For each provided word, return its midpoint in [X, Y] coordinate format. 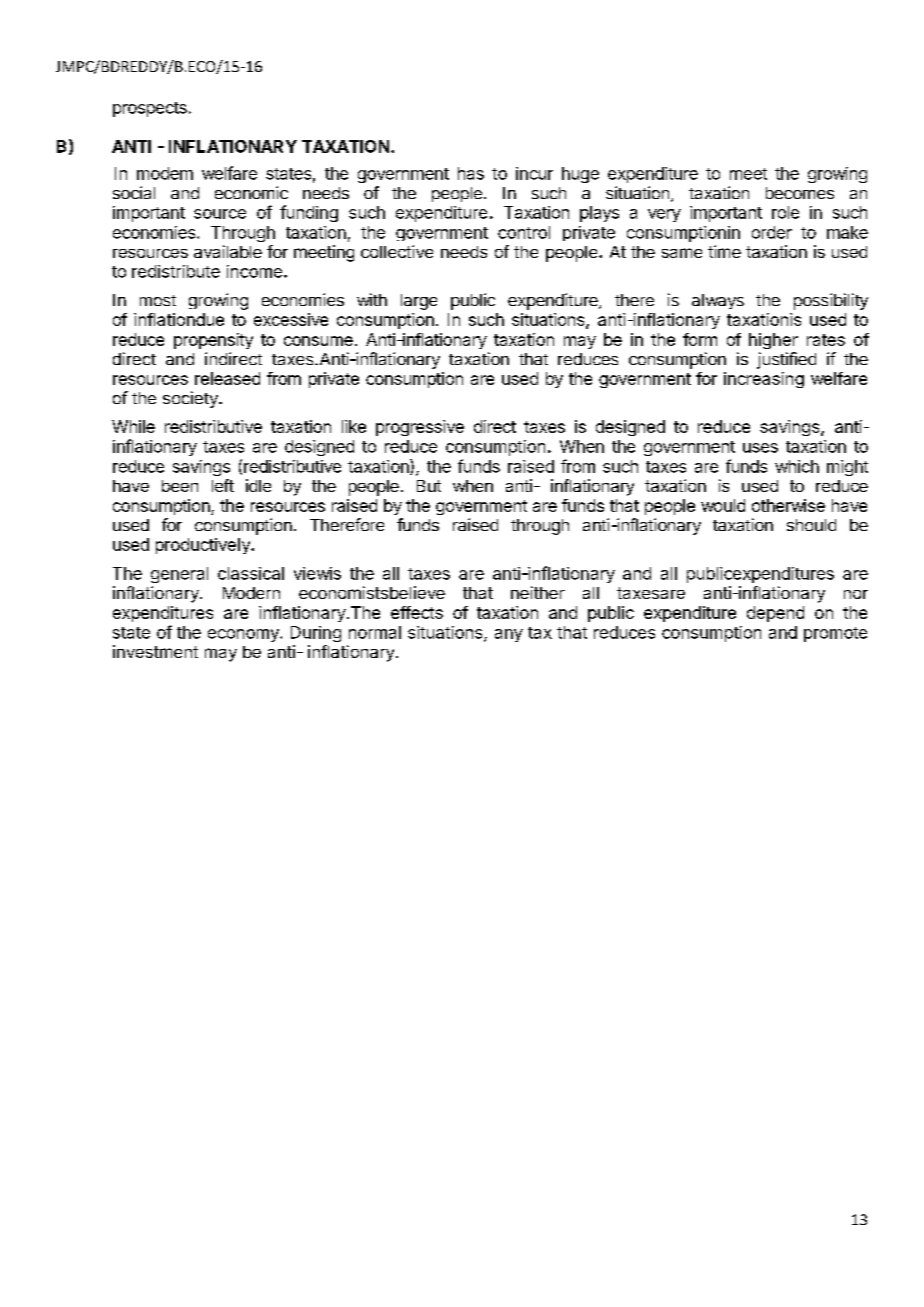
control [524, 232]
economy [244, 635]
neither [538, 592]
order [772, 232]
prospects [150, 109]
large [419, 302]
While [133, 426]
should [811, 525]
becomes [800, 193]
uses [760, 448]
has [471, 173]
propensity [213, 341]
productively [204, 546]
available [228, 251]
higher [773, 341]
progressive [420, 428]
